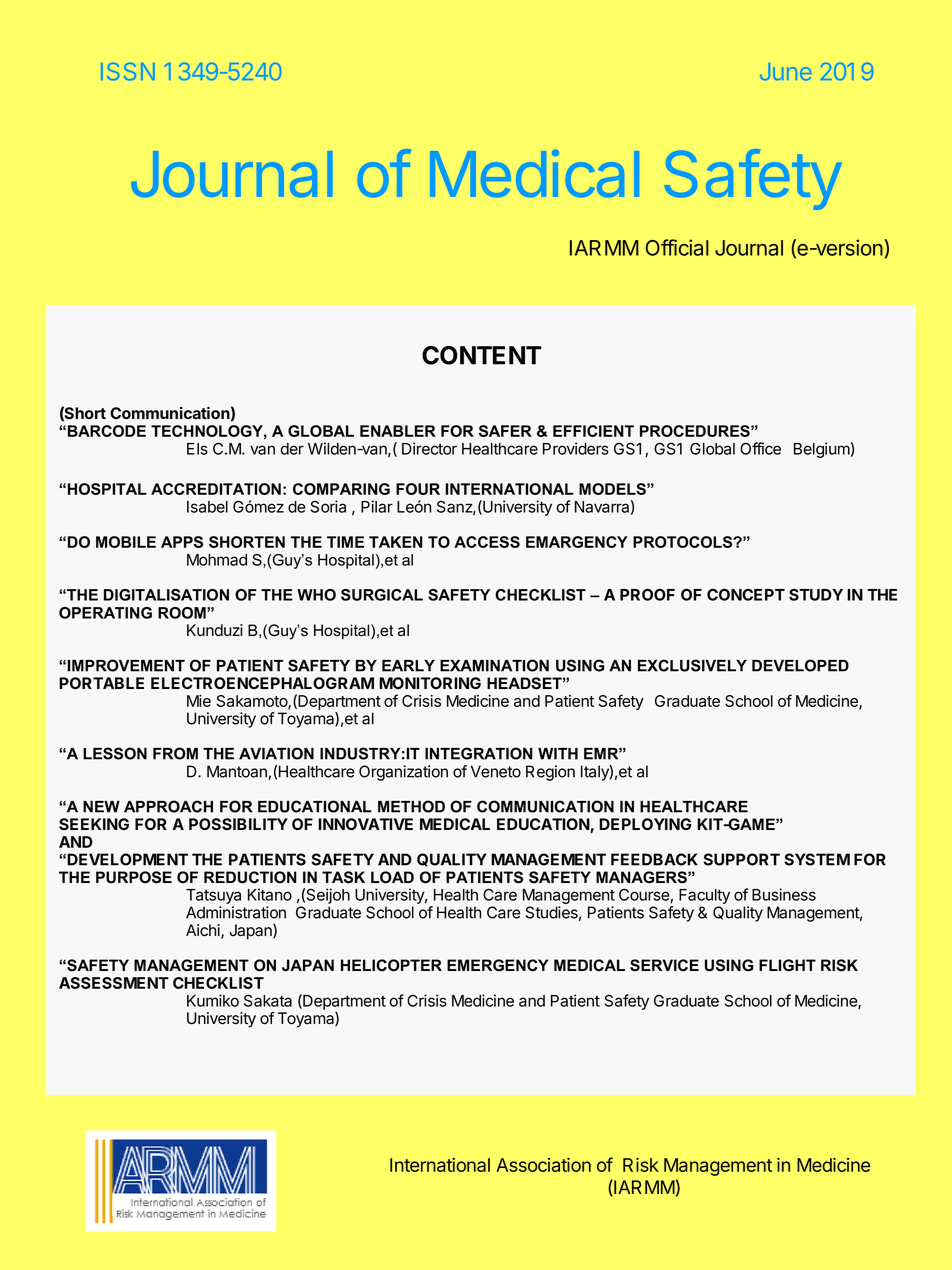 The image size is (952, 1270). I want to click on SUPPORT, so click(741, 859).
